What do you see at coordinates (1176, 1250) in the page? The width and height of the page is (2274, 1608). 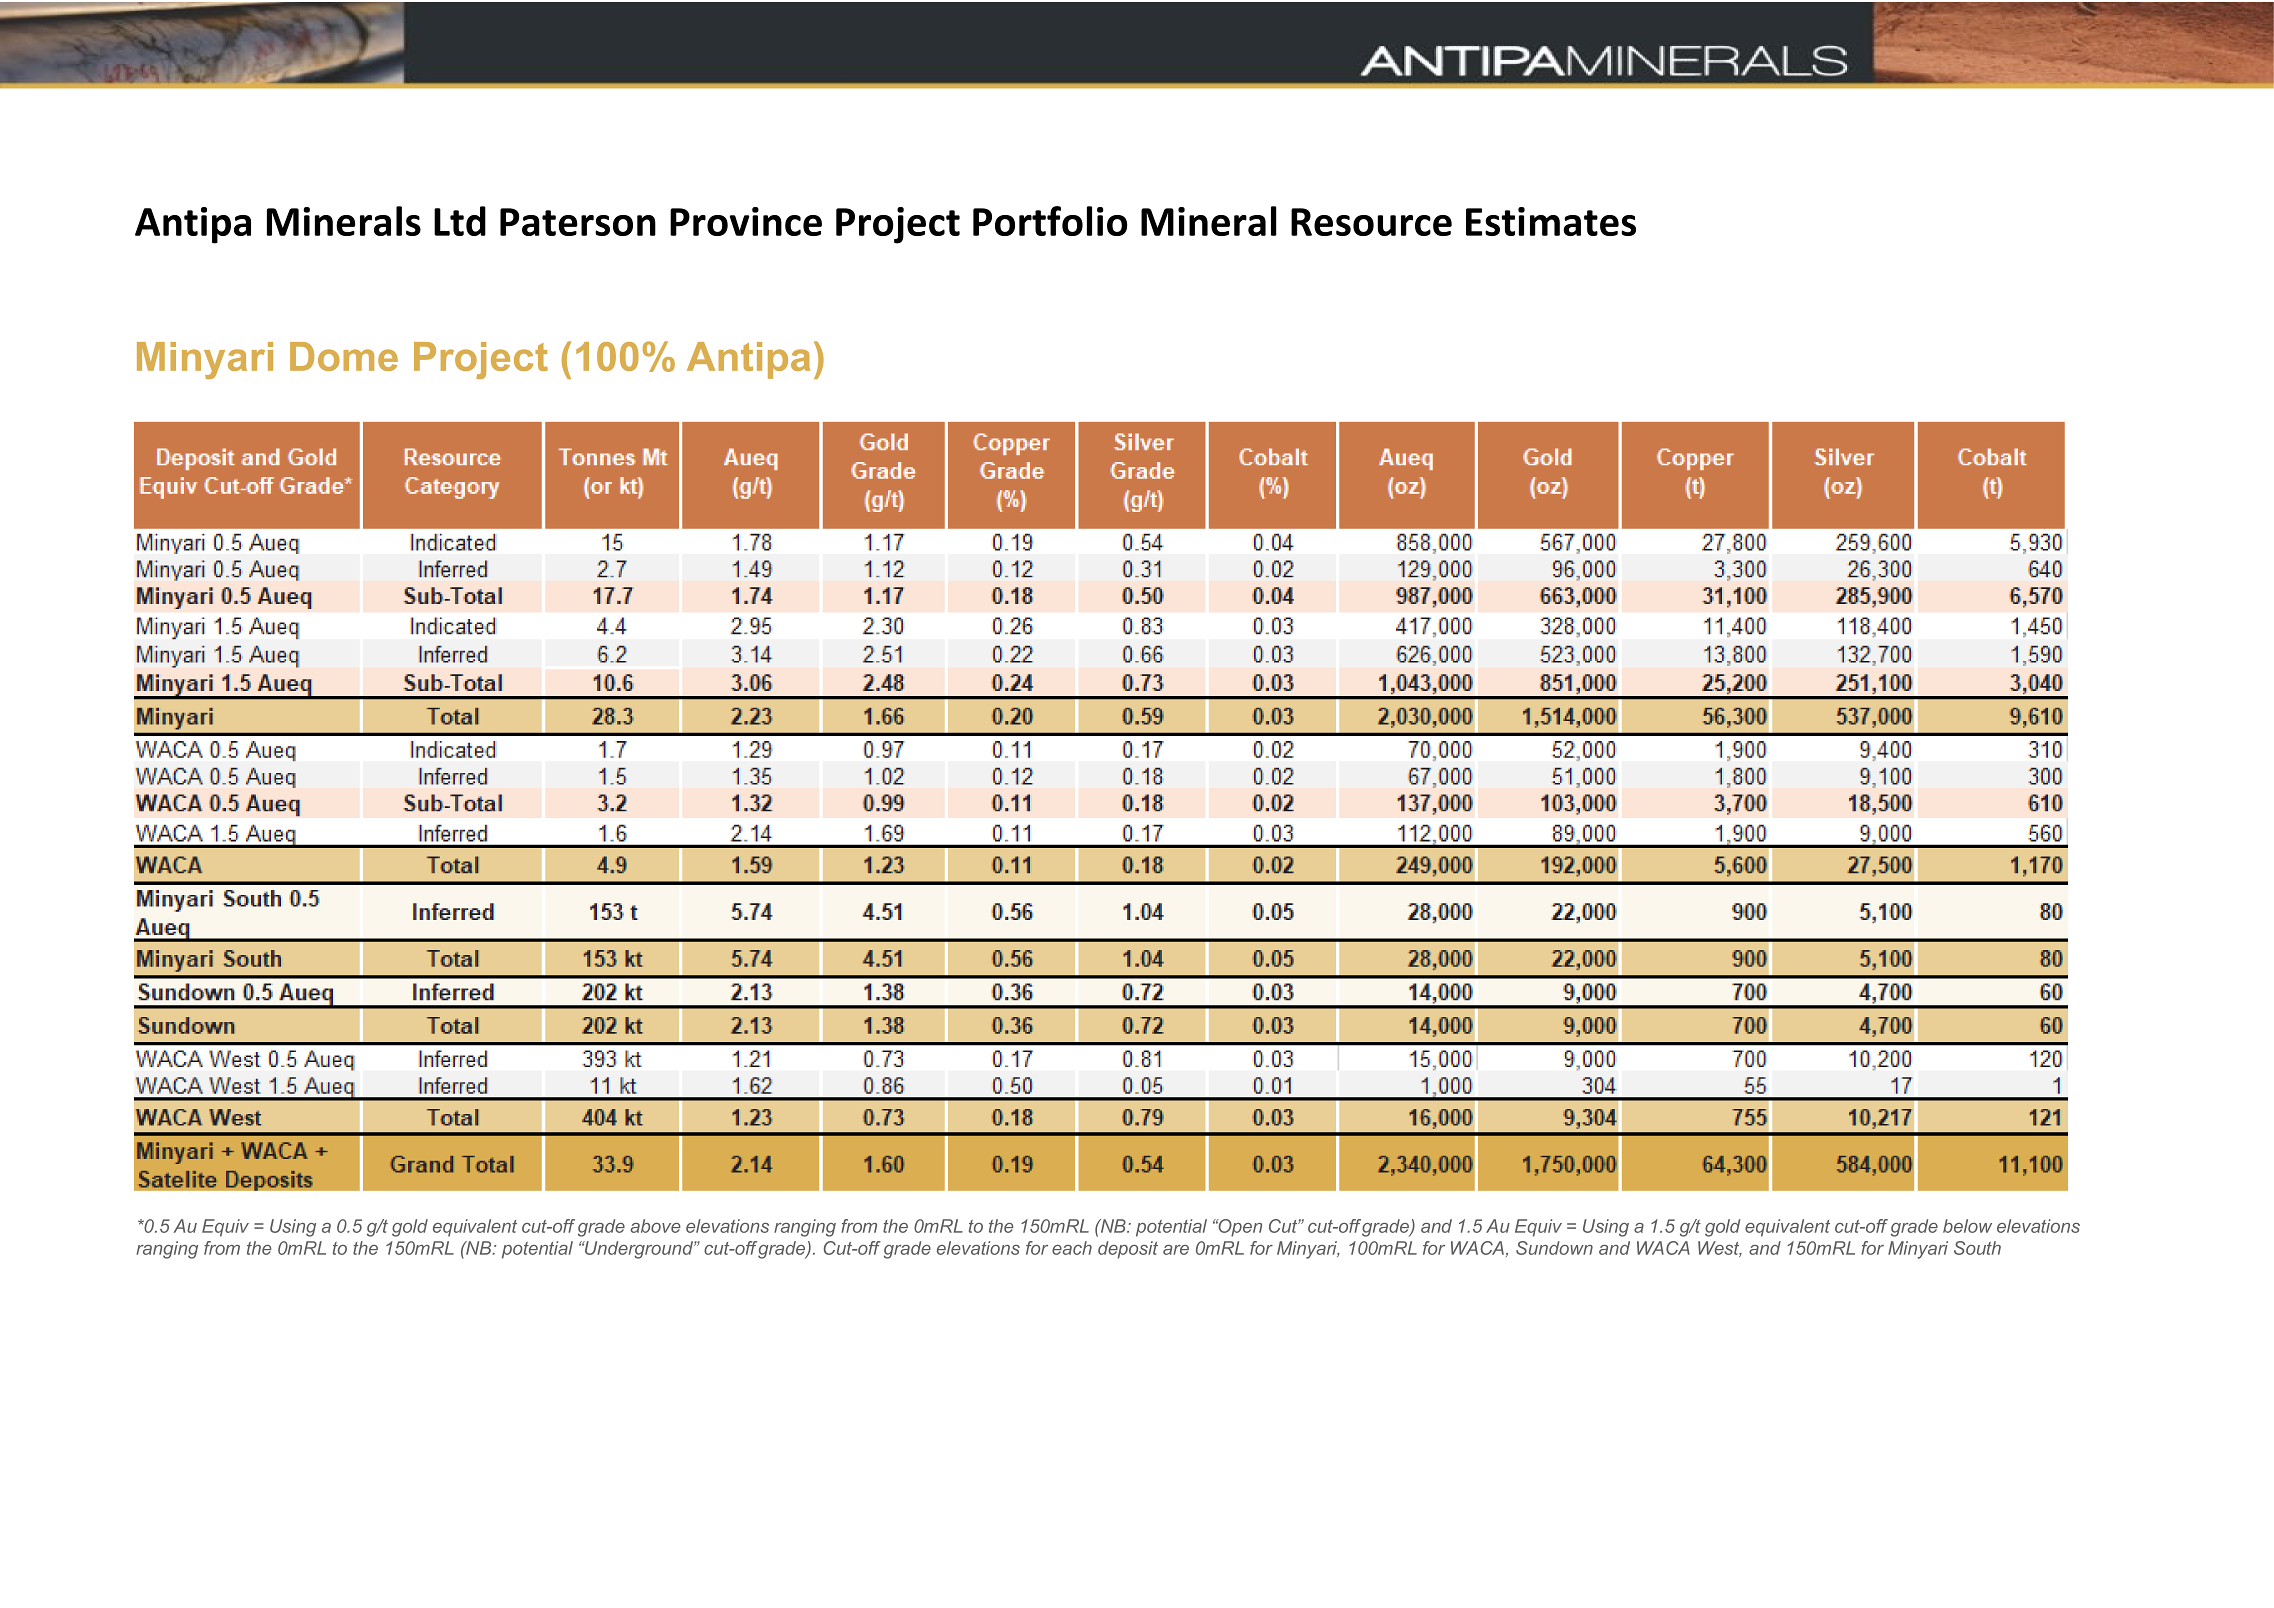 I see `are` at bounding box center [1176, 1250].
